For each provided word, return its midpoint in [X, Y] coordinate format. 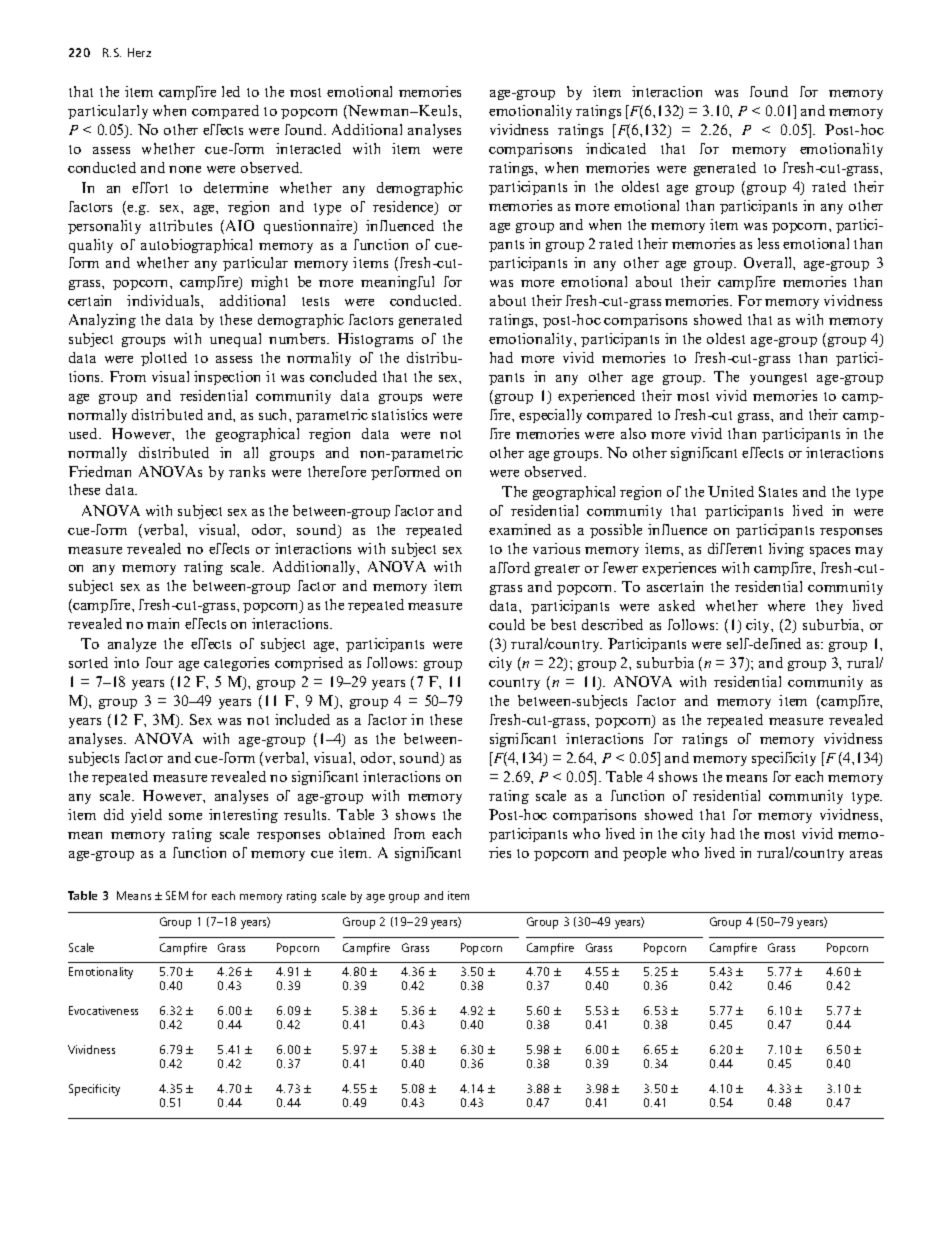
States [778, 491]
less [768, 243]
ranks [247, 471]
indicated [616, 148]
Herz [139, 52]
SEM [177, 895]
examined [520, 529]
